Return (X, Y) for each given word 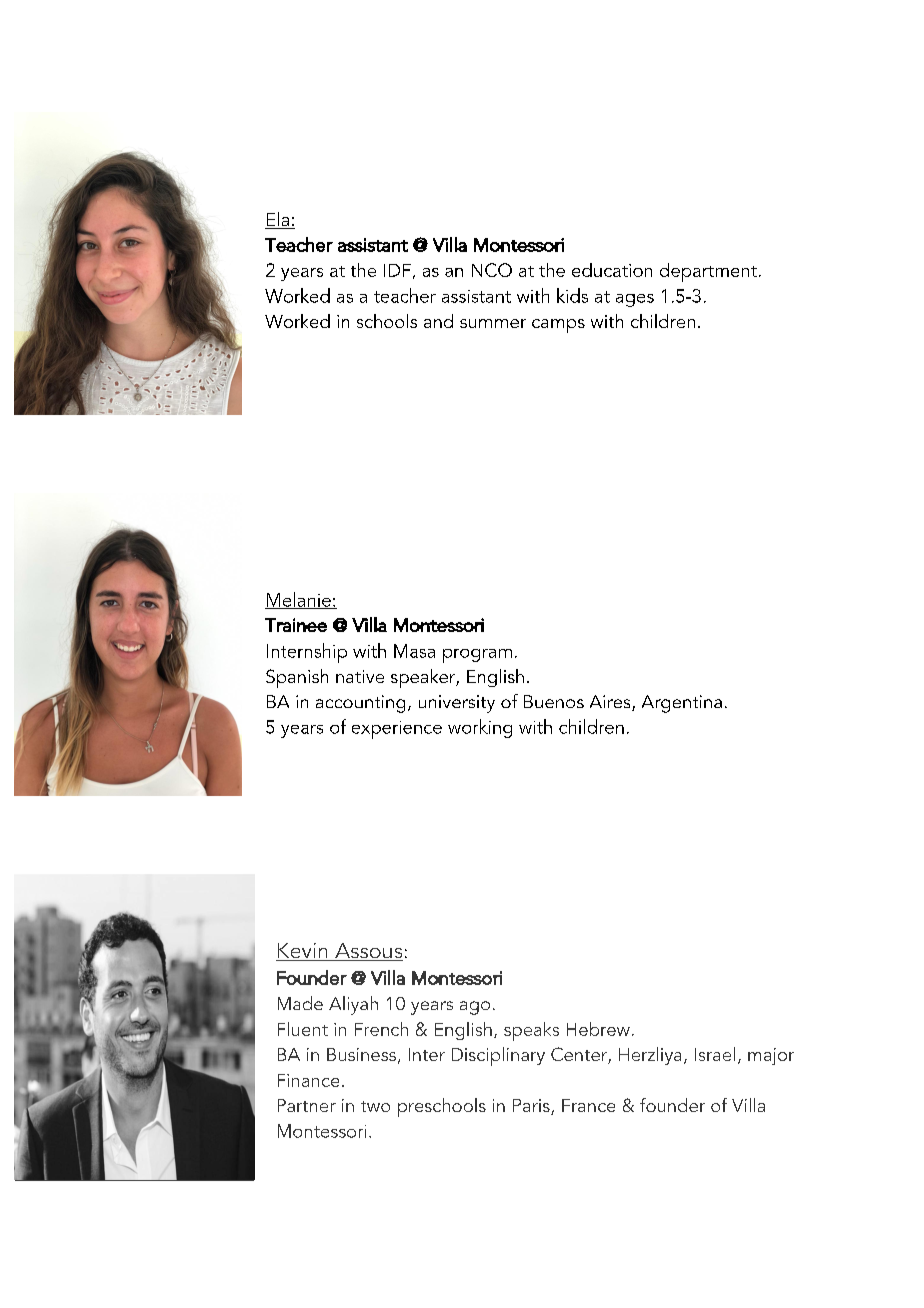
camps (558, 326)
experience (397, 730)
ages (635, 300)
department (708, 272)
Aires (611, 703)
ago (475, 1008)
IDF (397, 270)
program (477, 656)
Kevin (303, 952)
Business (361, 1054)
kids (572, 295)
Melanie (299, 600)
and (438, 321)
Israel (715, 1054)
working (480, 728)
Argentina (682, 704)
